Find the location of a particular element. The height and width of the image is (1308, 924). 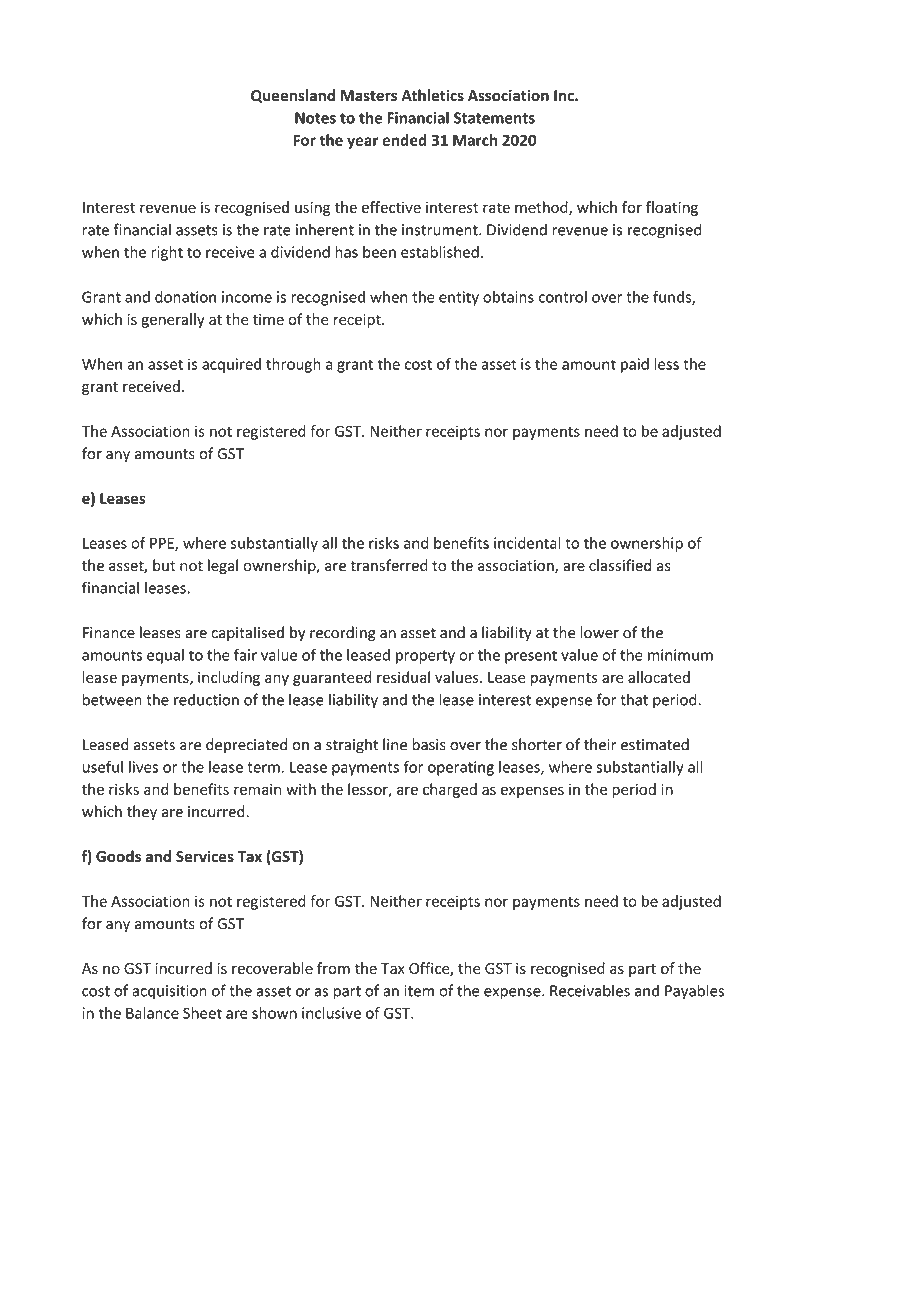

Statements is located at coordinates (494, 118).
